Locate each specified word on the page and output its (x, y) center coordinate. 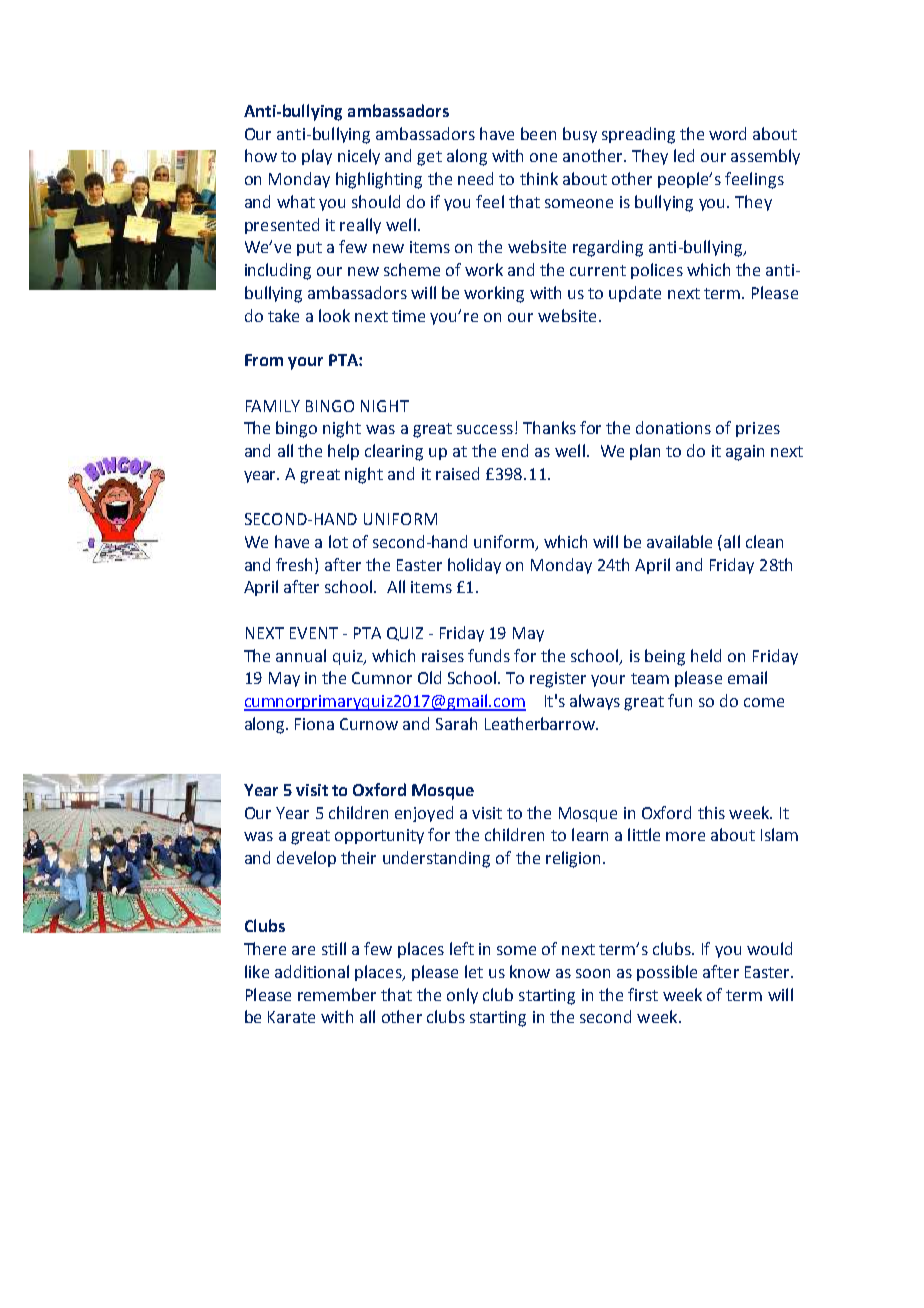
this (711, 812)
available (679, 541)
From (264, 360)
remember (337, 994)
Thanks (549, 427)
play (317, 157)
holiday (474, 566)
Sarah (456, 723)
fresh (296, 564)
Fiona (314, 724)
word (727, 133)
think (539, 178)
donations (673, 427)
